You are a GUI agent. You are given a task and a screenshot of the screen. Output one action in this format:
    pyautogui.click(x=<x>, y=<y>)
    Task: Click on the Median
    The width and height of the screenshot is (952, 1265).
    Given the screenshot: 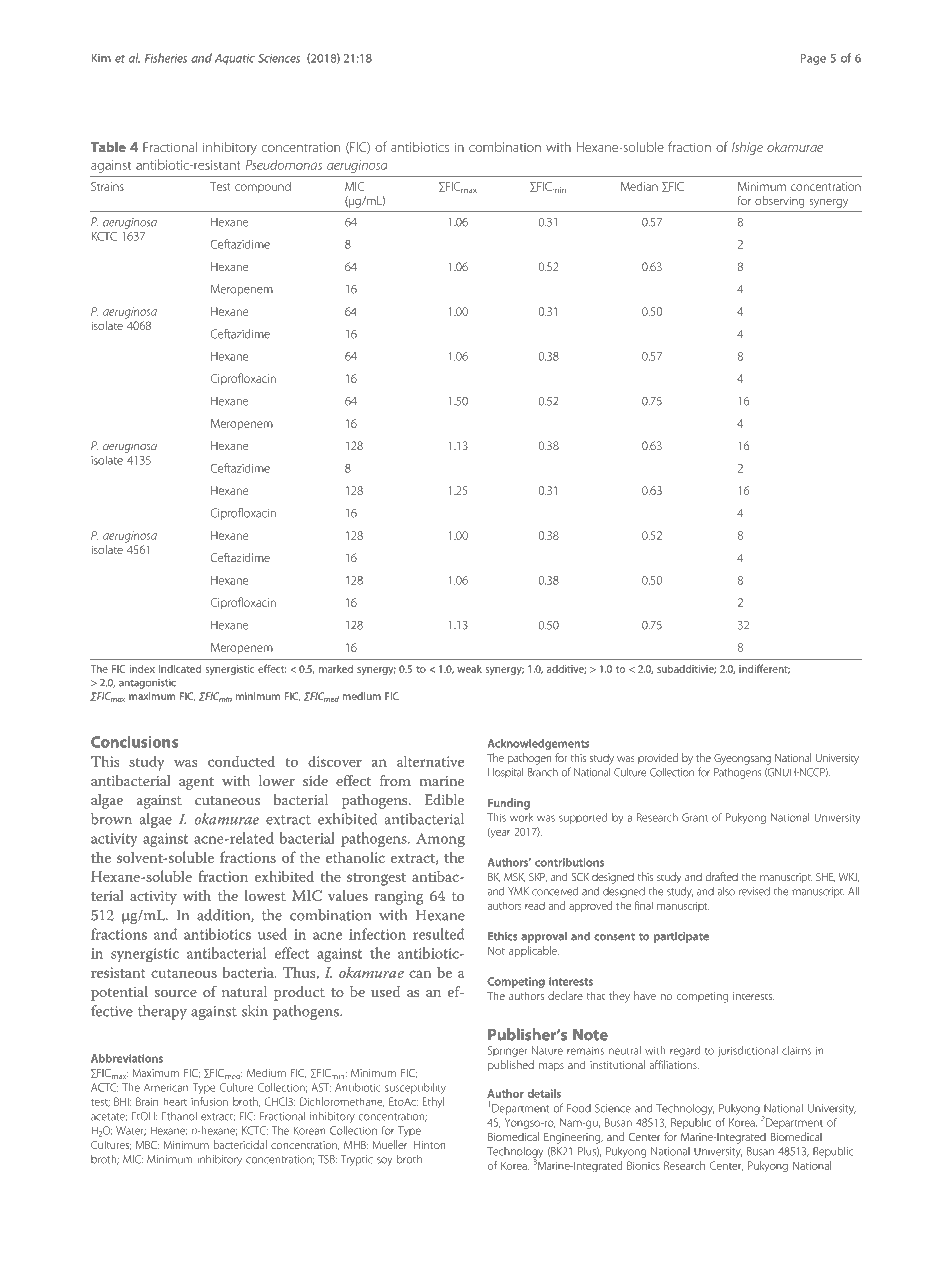 What is the action you would take?
    pyautogui.click(x=639, y=186)
